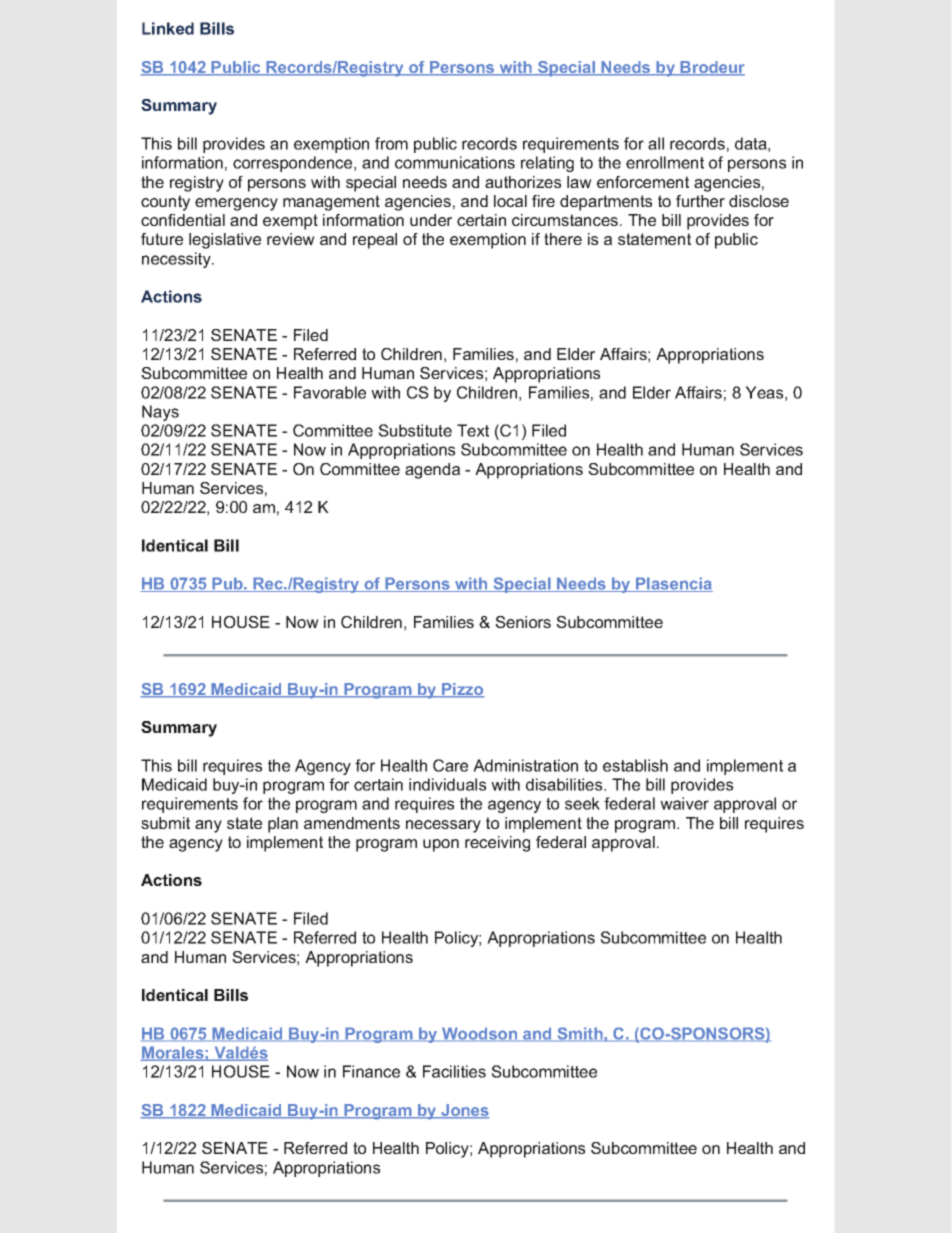  Describe the element at coordinates (168, 28) in the screenshot. I see `Linked` at that location.
